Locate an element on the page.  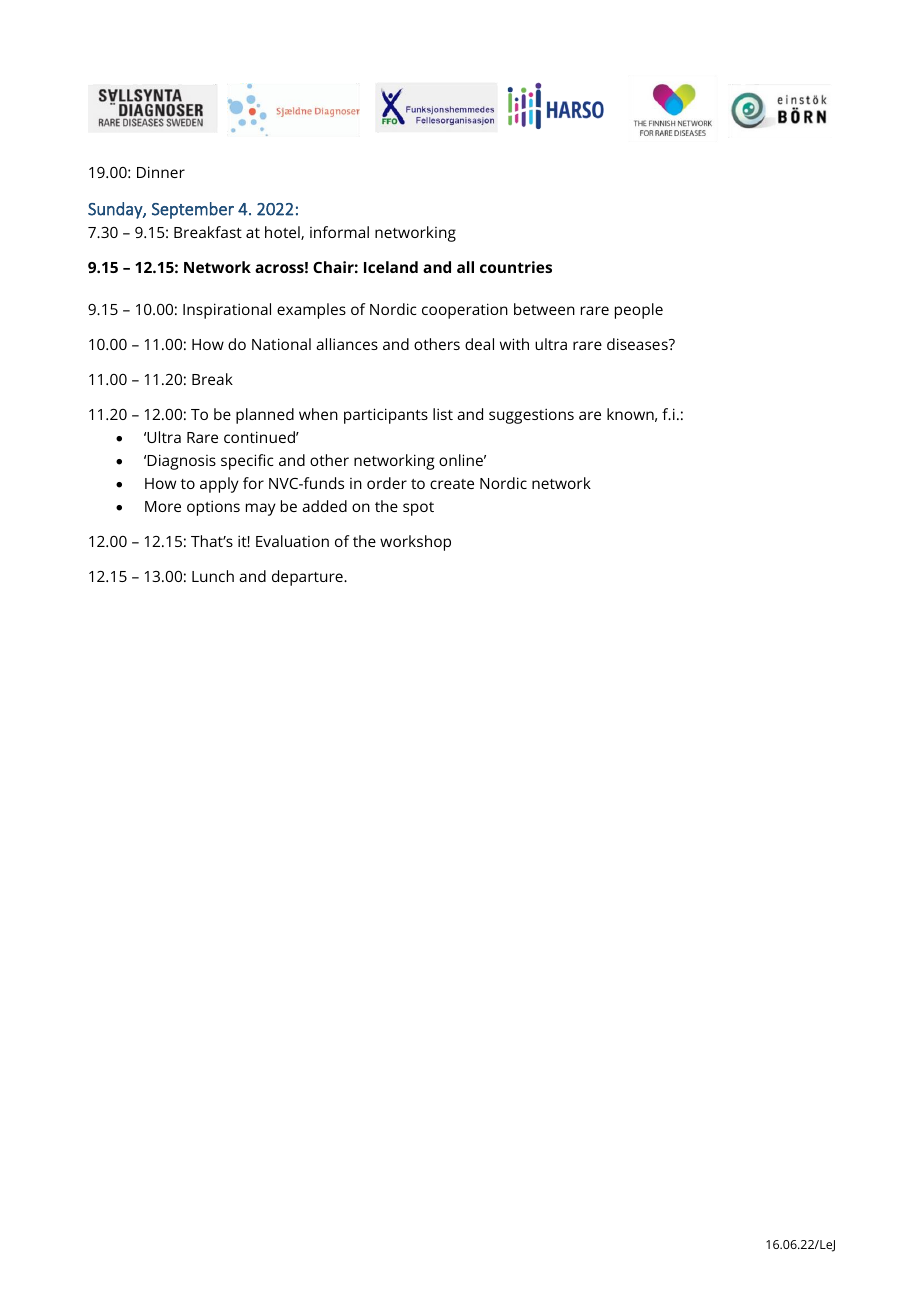
spot is located at coordinates (418, 509).
